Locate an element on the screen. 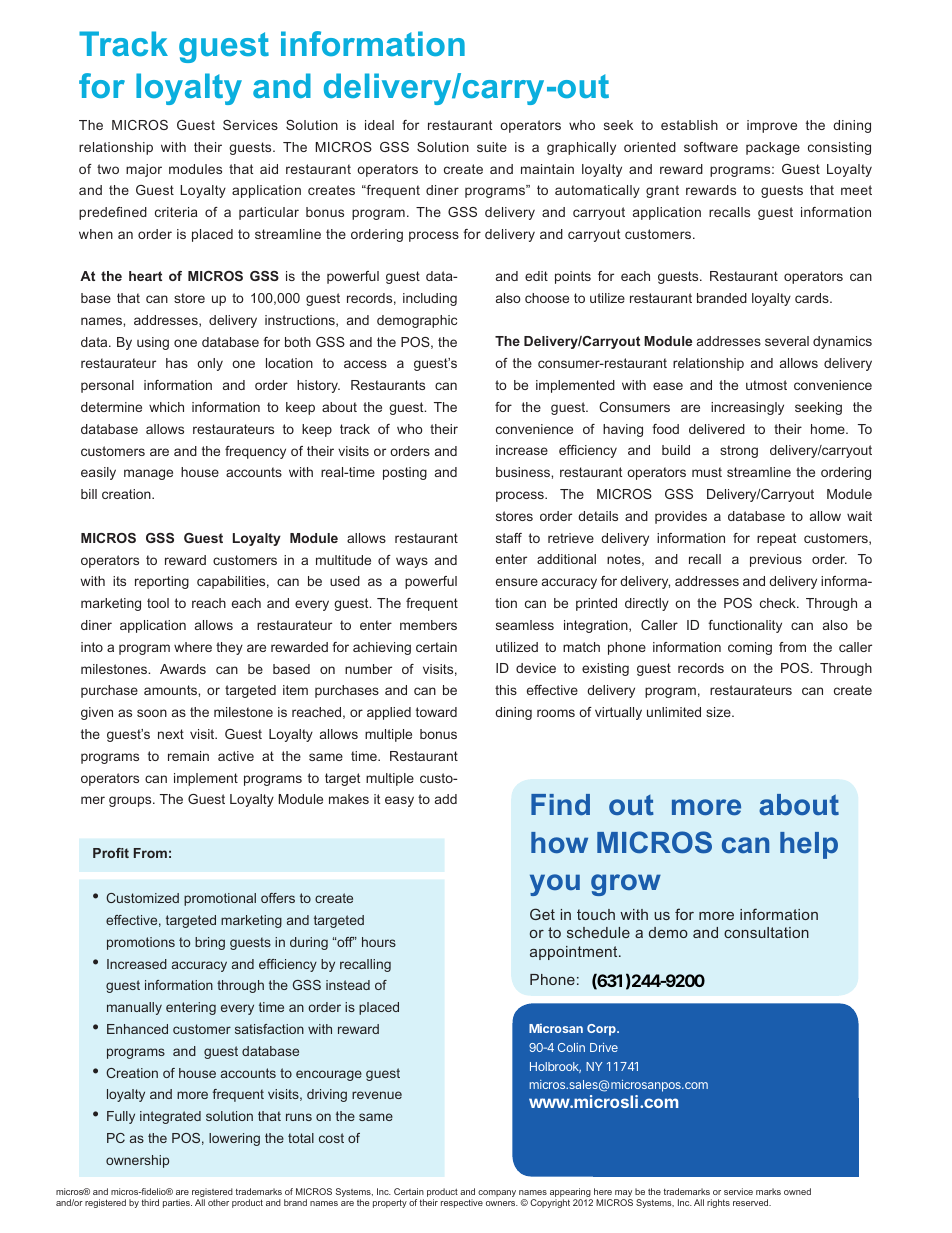 This screenshot has height=1233, width=952. only is located at coordinates (210, 364).
